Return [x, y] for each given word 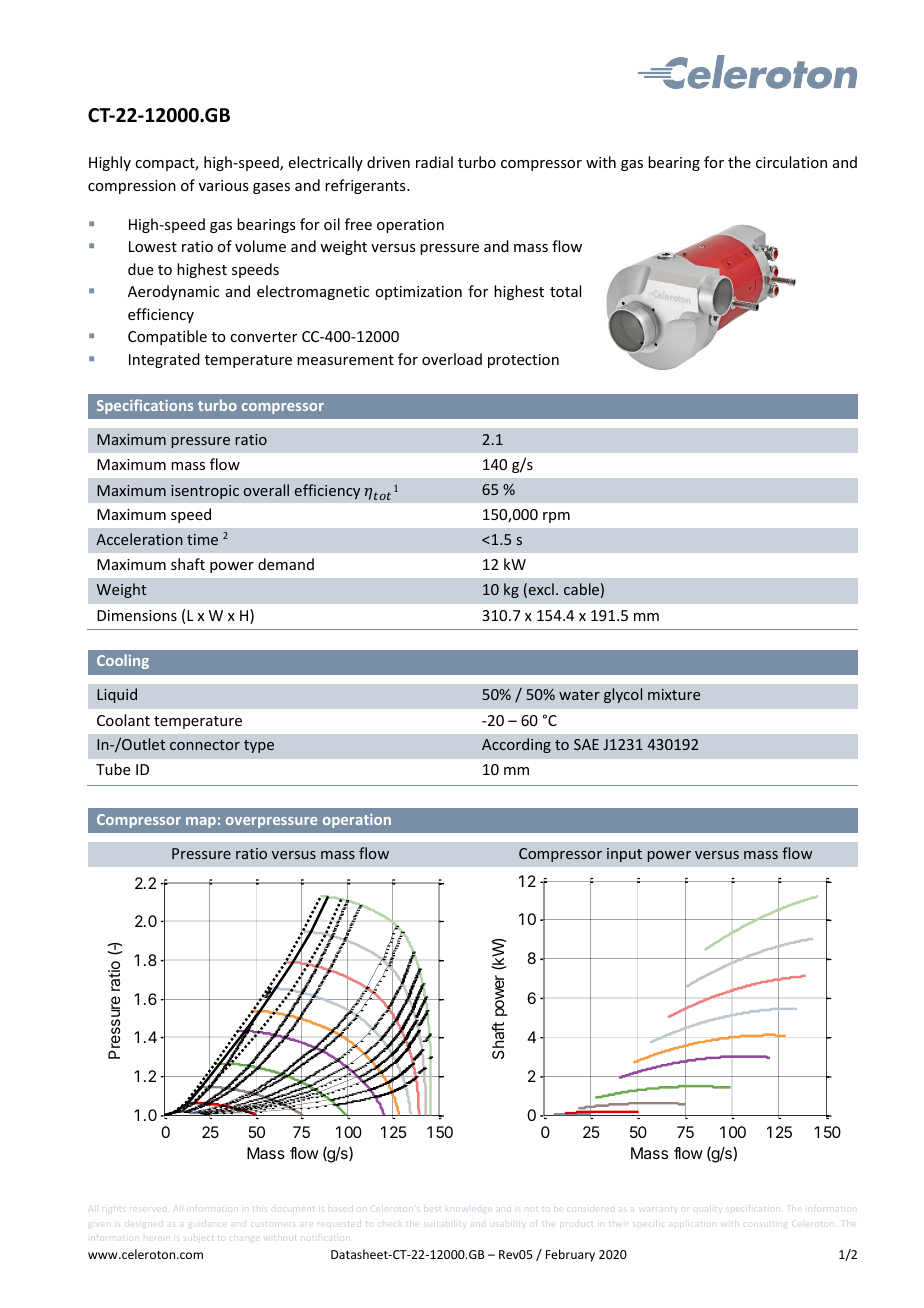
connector [205, 745]
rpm [556, 517]
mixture [674, 694]
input [624, 855]
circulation [791, 162]
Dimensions [137, 615]
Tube [113, 769]
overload [452, 359]
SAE [586, 744]
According [516, 745]
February [570, 1255]
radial [434, 162]
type [259, 746]
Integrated [164, 360]
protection [523, 361]
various [223, 185]
